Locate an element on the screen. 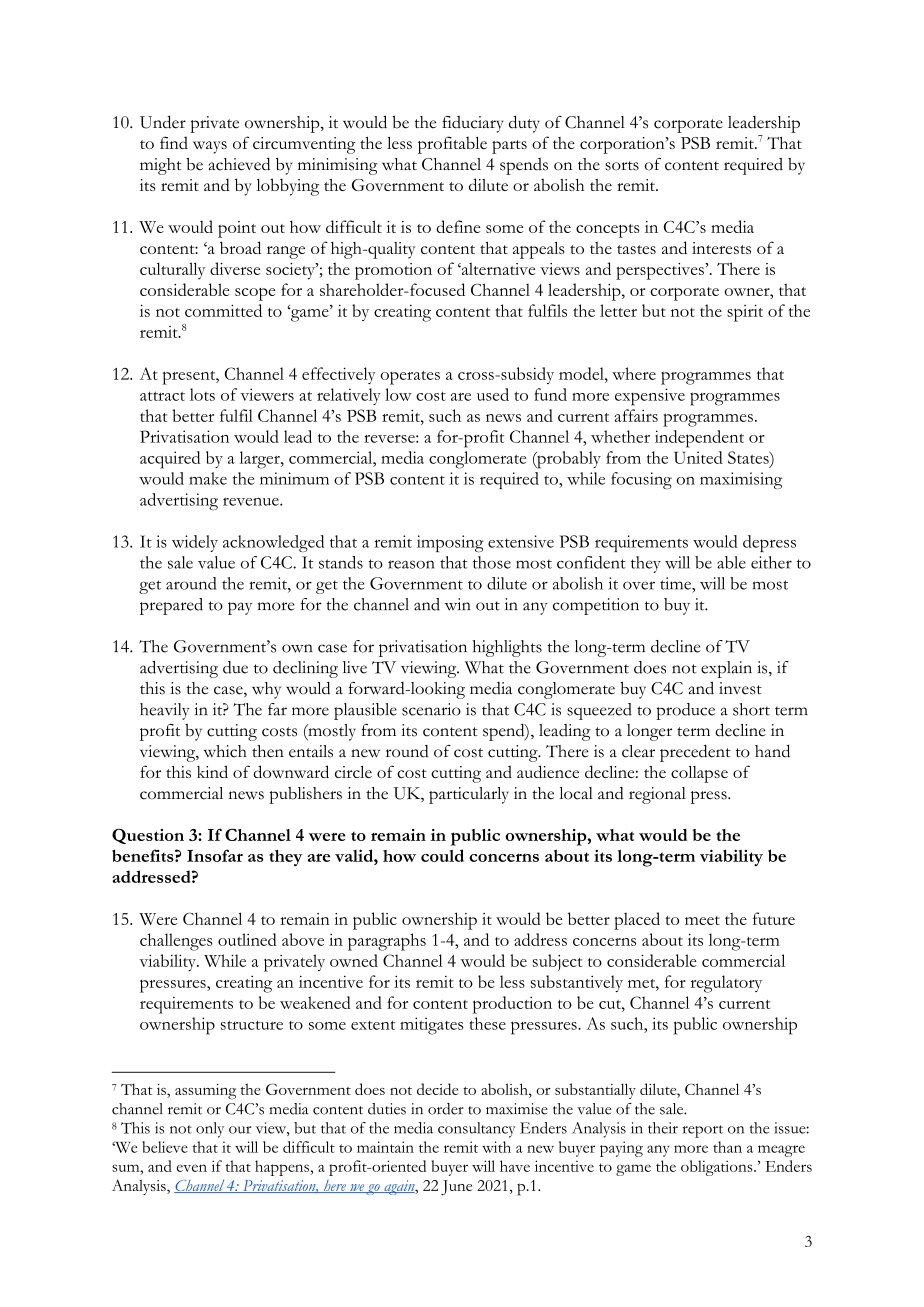  obligations is located at coordinates (718, 1168).
